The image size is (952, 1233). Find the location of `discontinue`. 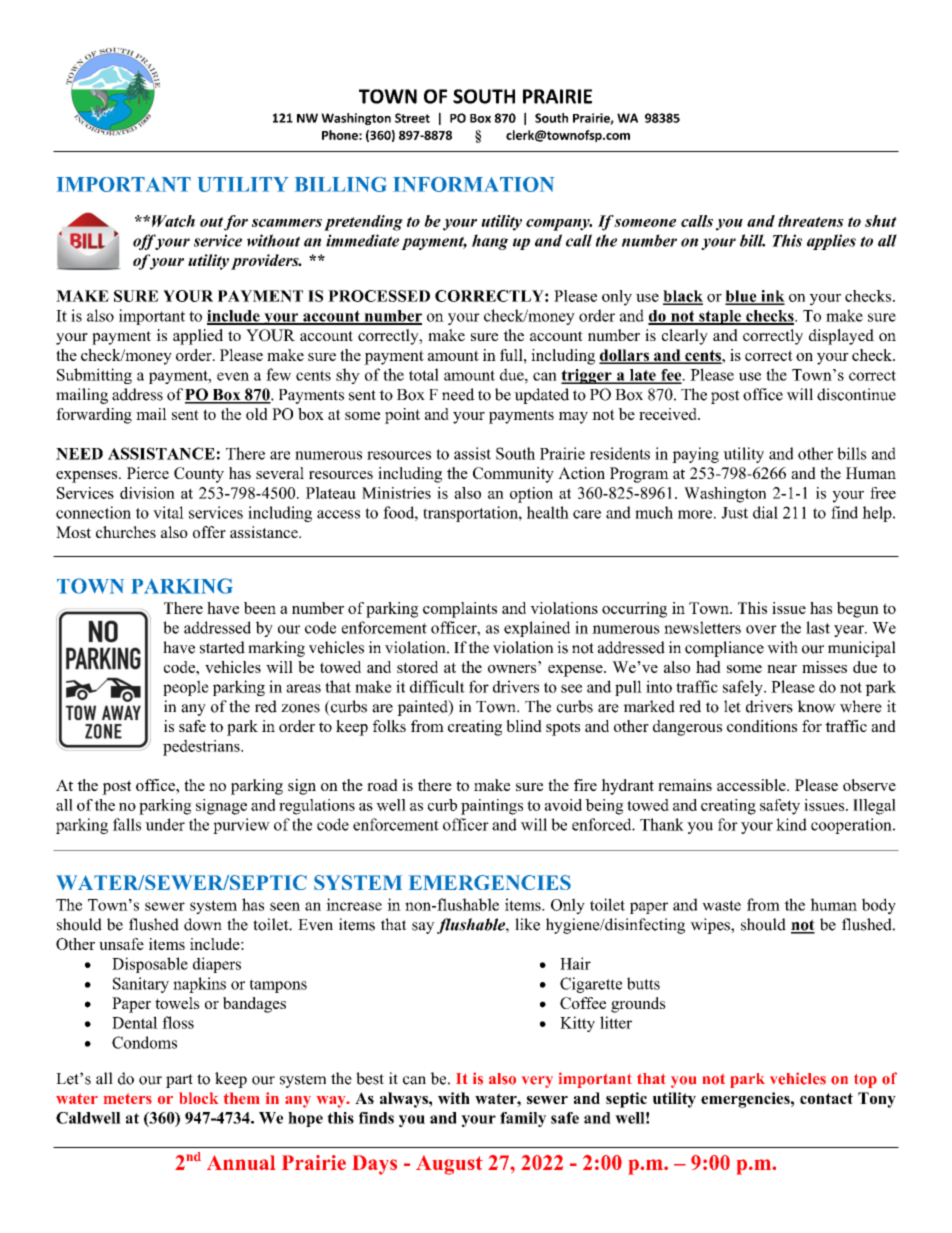

discontinue is located at coordinates (856, 394).
